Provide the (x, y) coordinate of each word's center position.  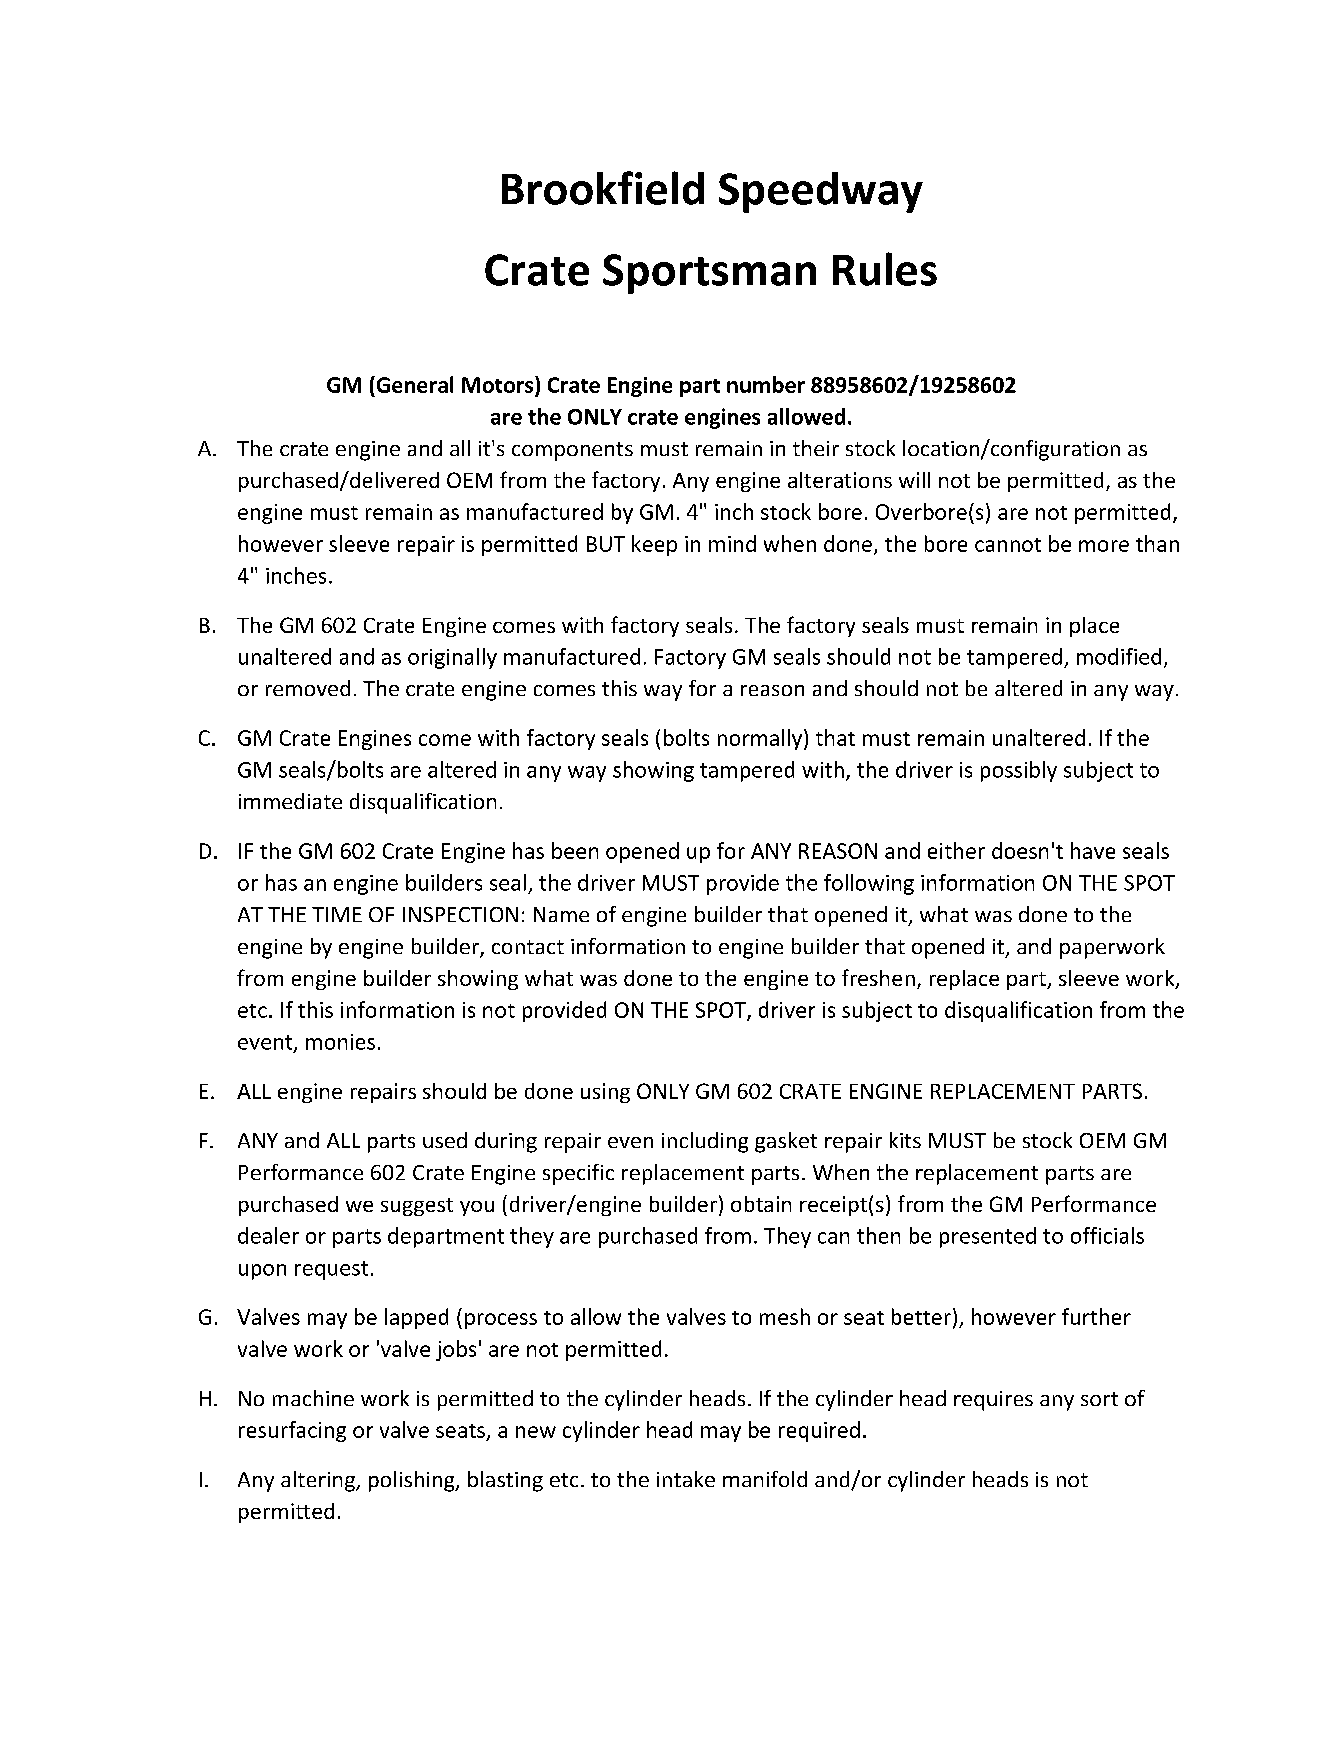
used (445, 1140)
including (705, 1142)
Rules (885, 269)
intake (686, 1479)
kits (905, 1140)
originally (452, 658)
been (575, 850)
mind (732, 543)
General (413, 384)
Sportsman (709, 274)
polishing (413, 1481)
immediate (290, 801)
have (1093, 850)
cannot (1008, 545)
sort (1099, 1399)
